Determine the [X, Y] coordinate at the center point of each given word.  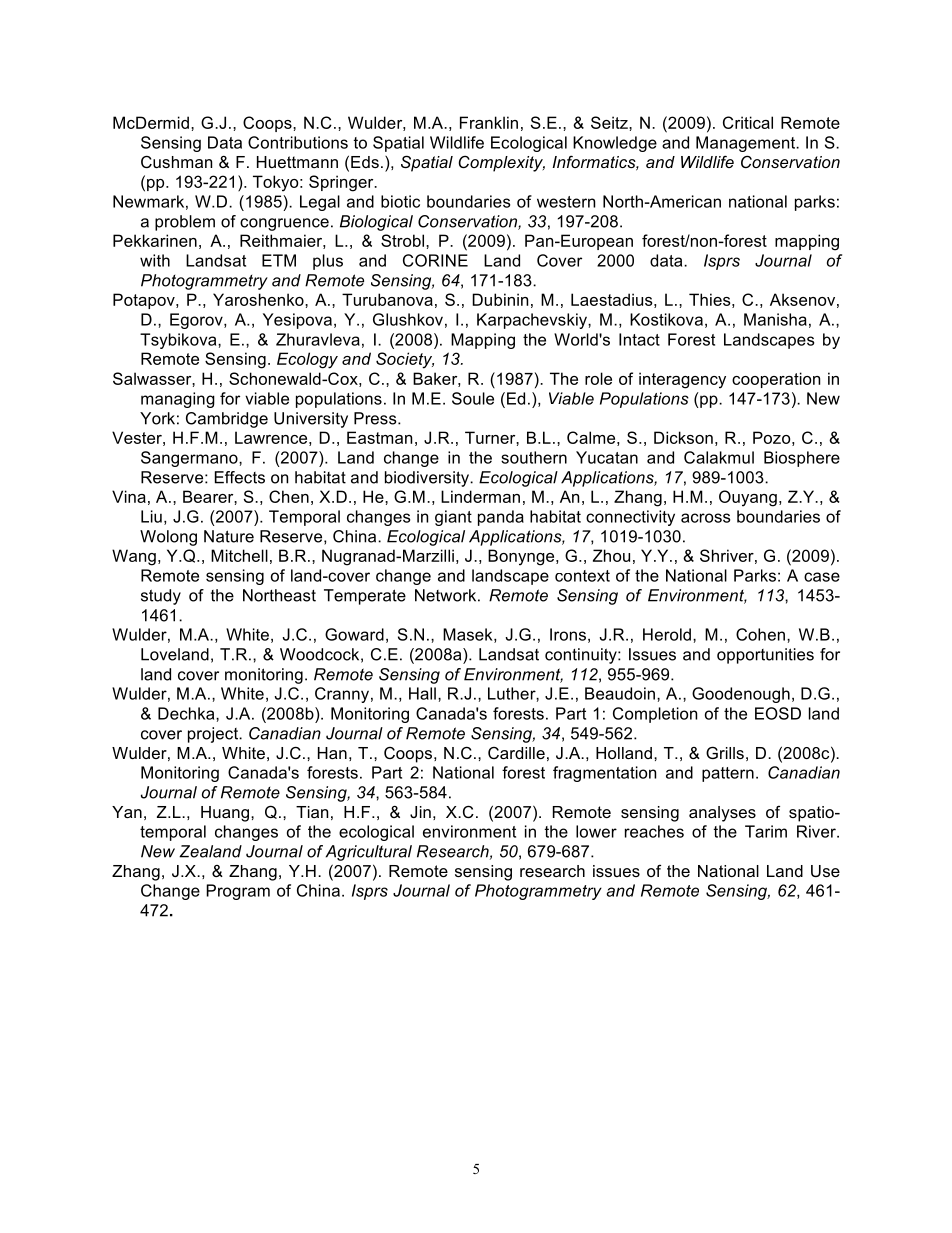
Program [238, 892]
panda [501, 518]
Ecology [307, 360]
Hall [422, 693]
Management [747, 144]
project [214, 735]
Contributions [298, 142]
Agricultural [369, 853]
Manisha [775, 319]
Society [405, 360]
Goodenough [741, 695]
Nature [229, 536]
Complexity [502, 163]
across [705, 518]
